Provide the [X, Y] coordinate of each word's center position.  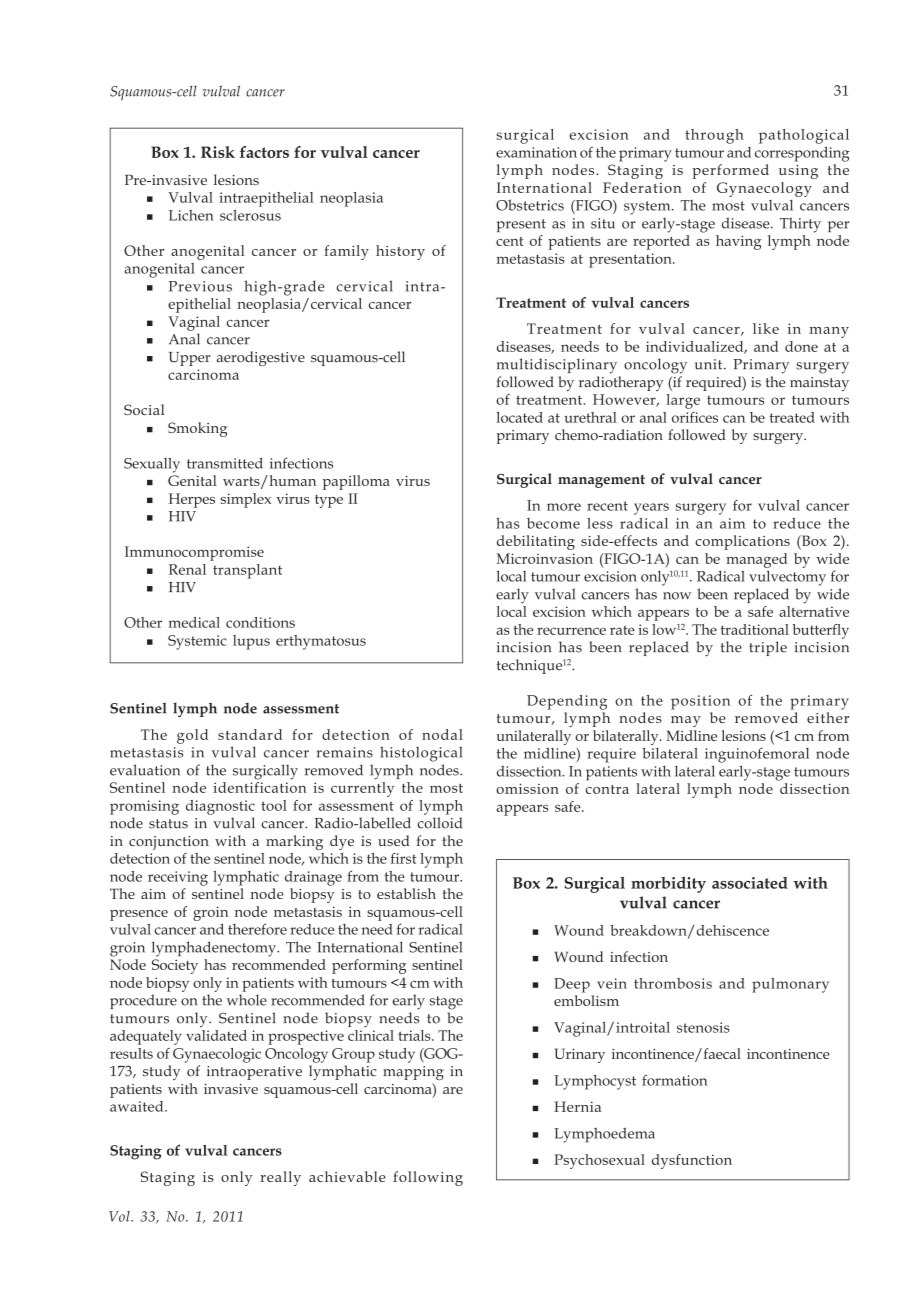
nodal [442, 734]
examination [536, 152]
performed [730, 171]
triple [768, 648]
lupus [251, 642]
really [280, 1178]
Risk [218, 152]
